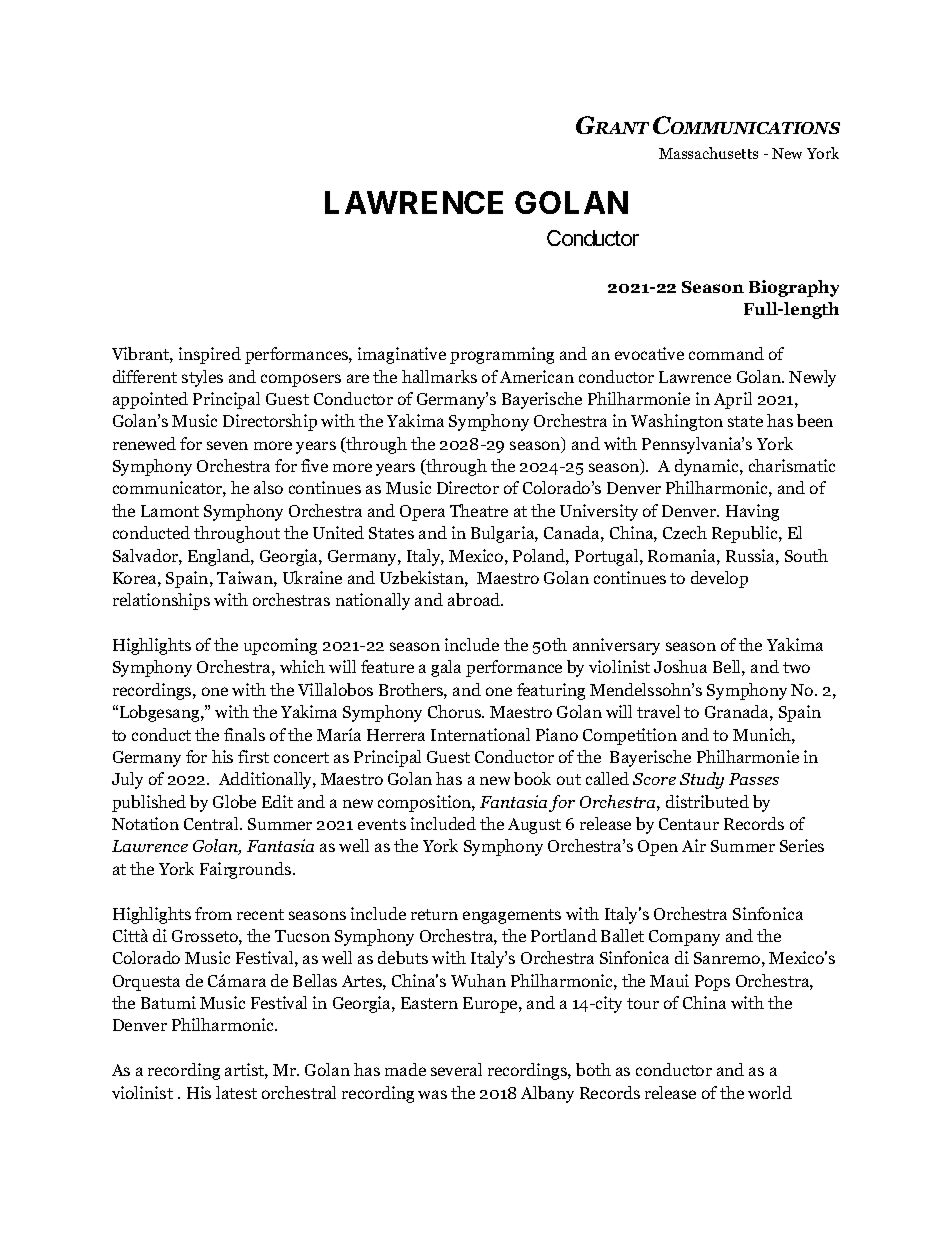  I want to click on Biography, so click(794, 288).
